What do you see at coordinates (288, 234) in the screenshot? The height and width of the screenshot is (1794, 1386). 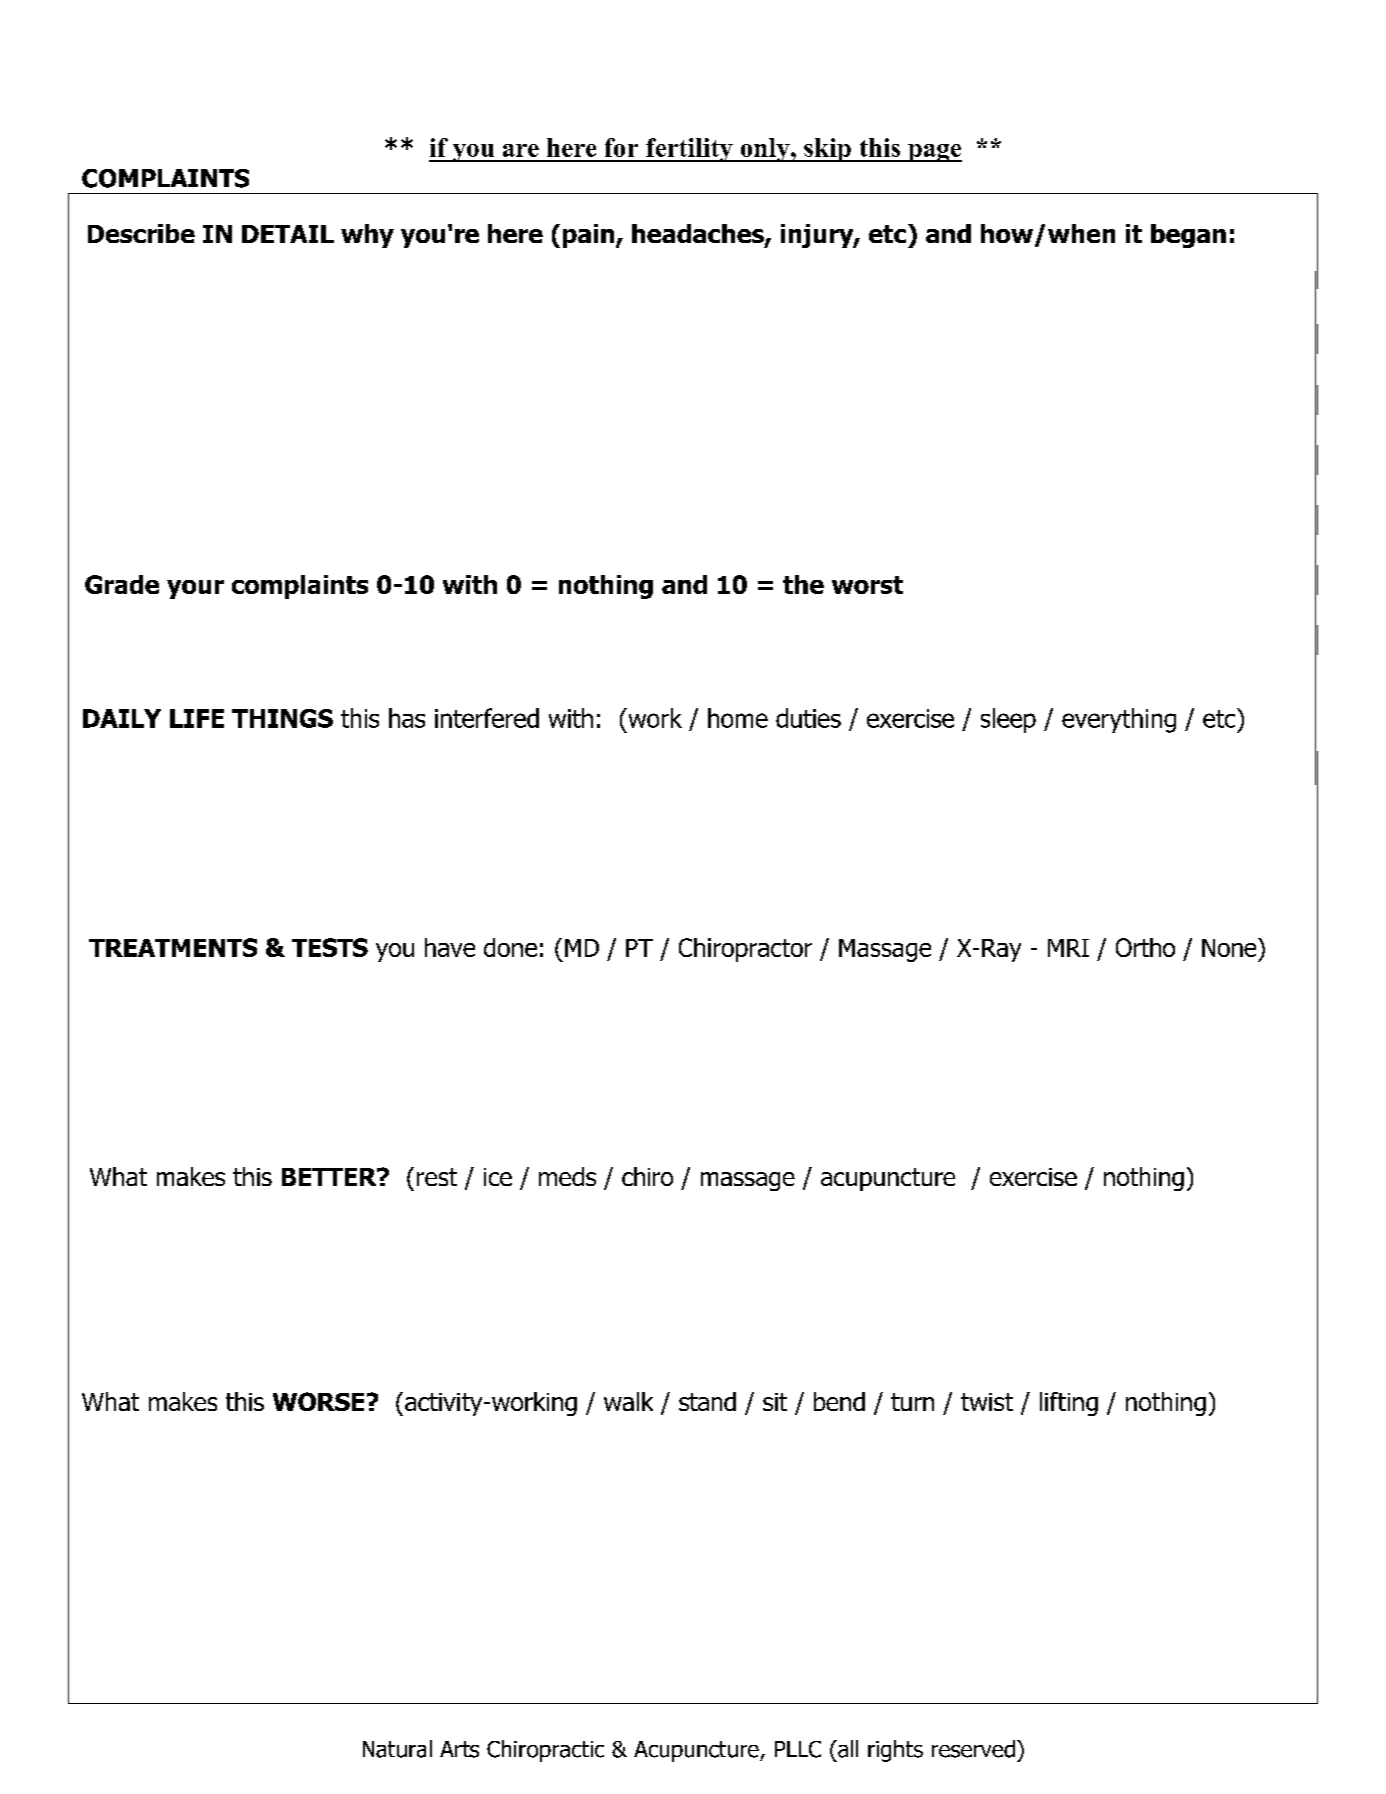 I see `DETAIL` at bounding box center [288, 234].
